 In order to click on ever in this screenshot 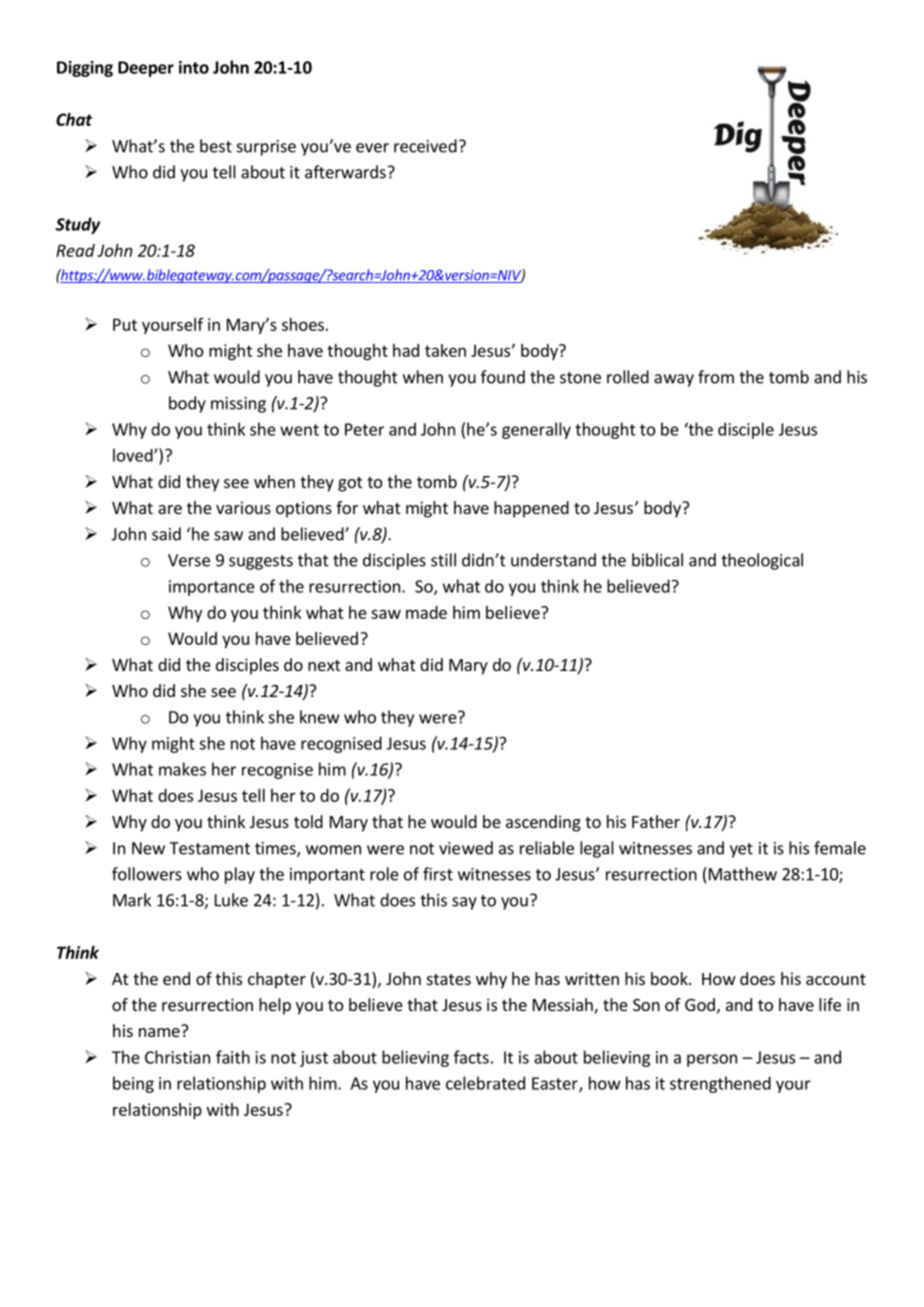, I will do `click(372, 148)`.
